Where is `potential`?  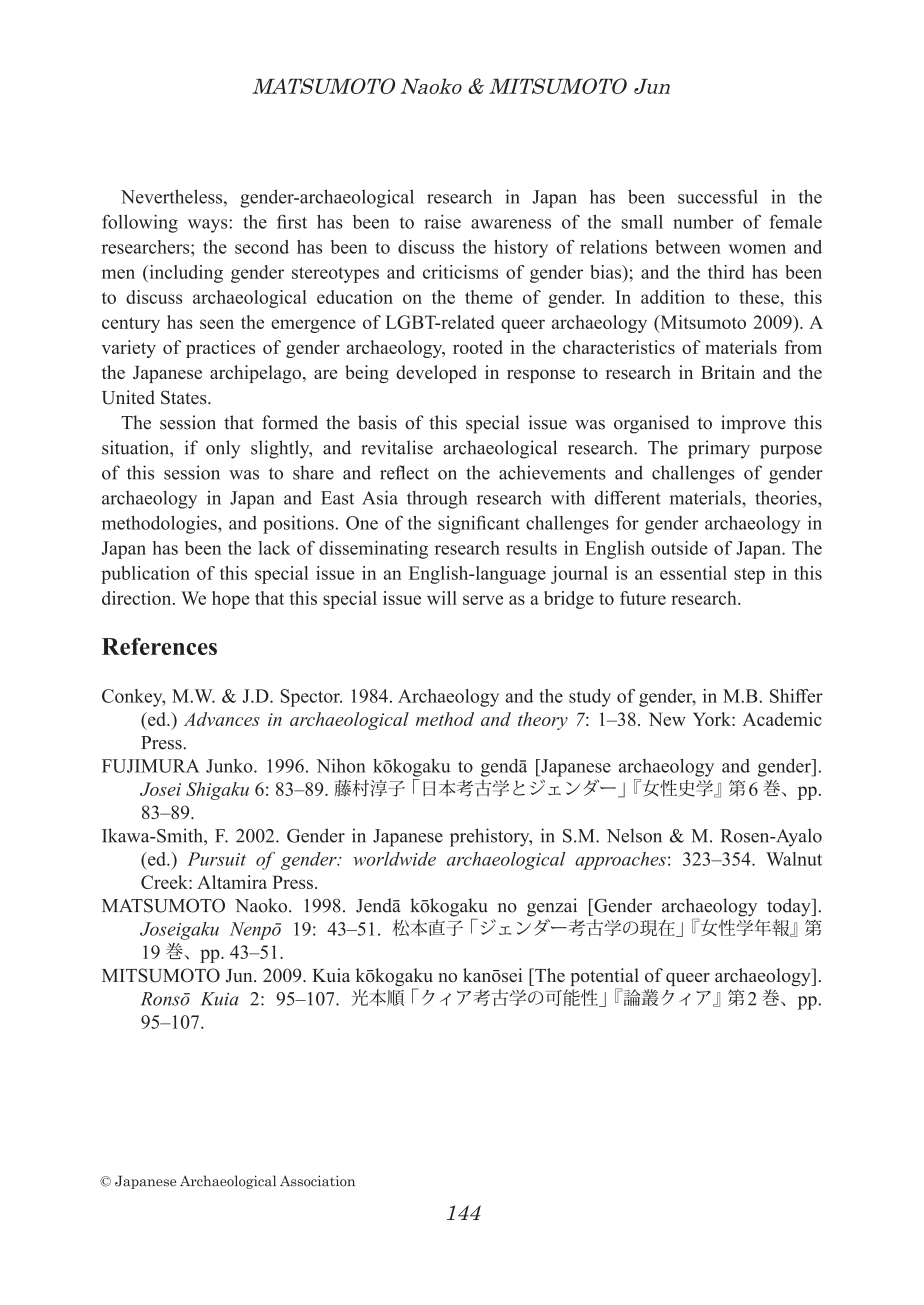
potential is located at coordinates (605, 978).
